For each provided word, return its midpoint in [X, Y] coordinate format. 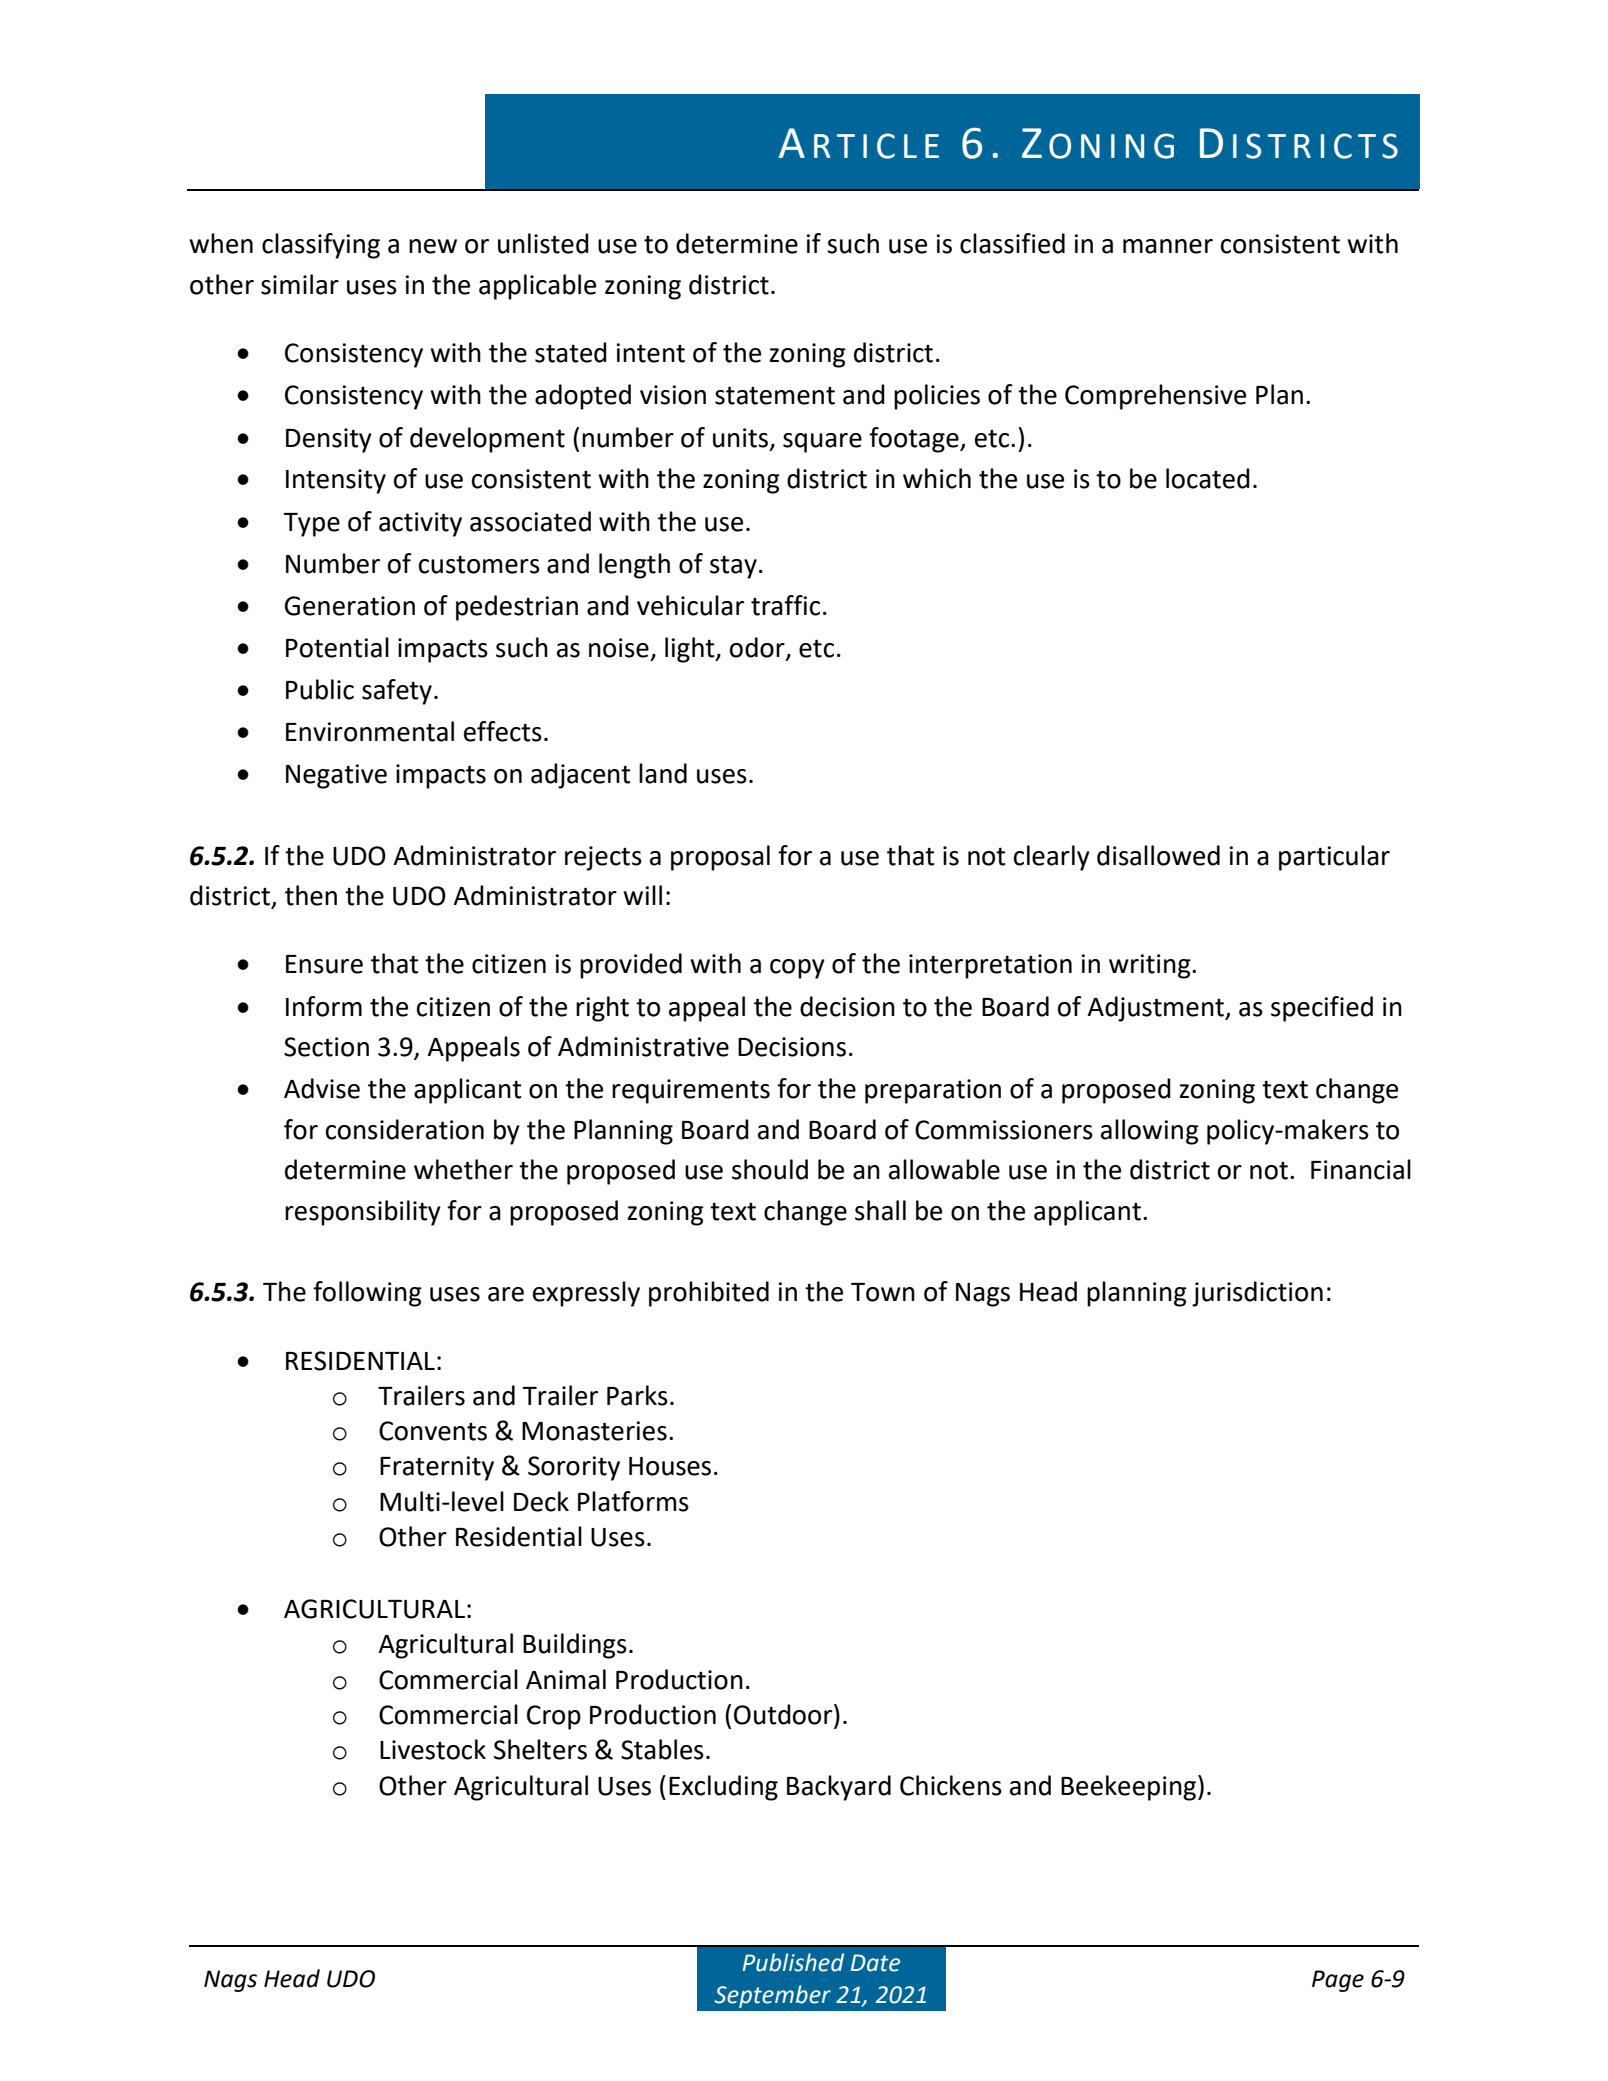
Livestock [433, 1749]
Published [793, 1962]
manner [1168, 246]
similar [300, 284]
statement [775, 395]
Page [1338, 1981]
